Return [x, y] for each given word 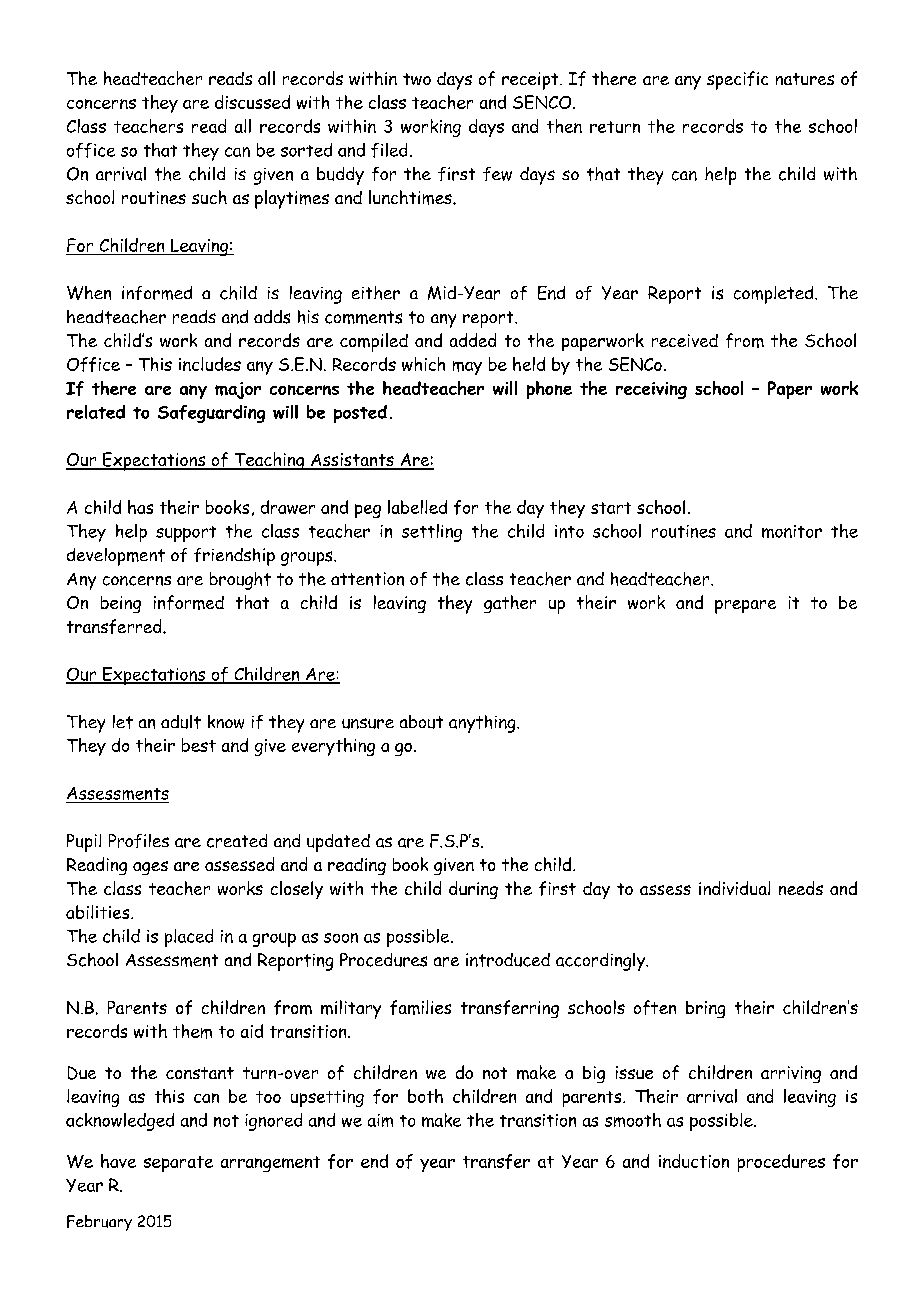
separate [178, 1164]
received [685, 340]
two [417, 79]
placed [189, 938]
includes [210, 364]
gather [510, 604]
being [121, 604]
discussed [252, 102]
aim [380, 1120]
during [473, 890]
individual [734, 888]
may [467, 368]
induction [694, 1161]
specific [737, 80]
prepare [745, 607]
